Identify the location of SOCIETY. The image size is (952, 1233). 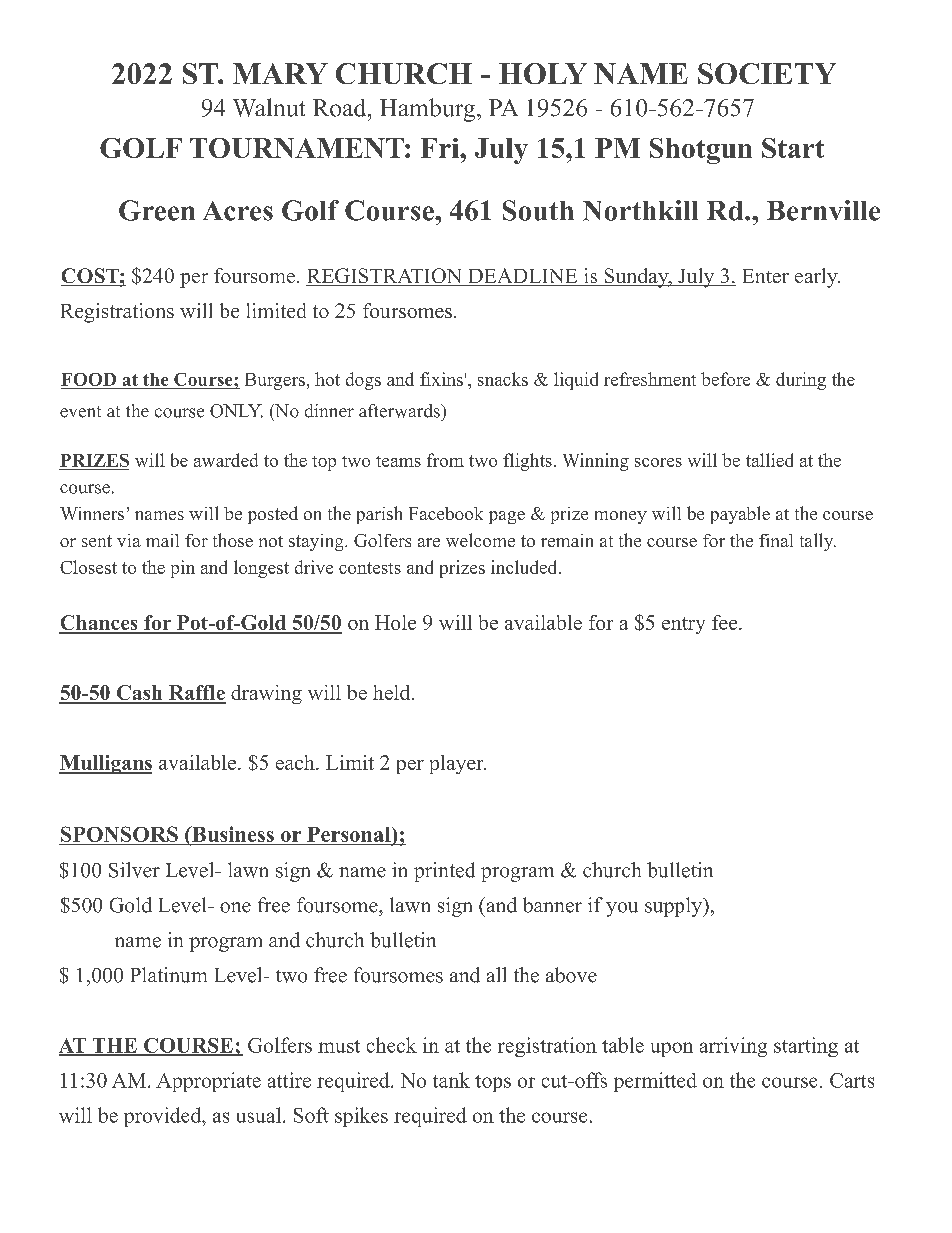
(767, 73).
